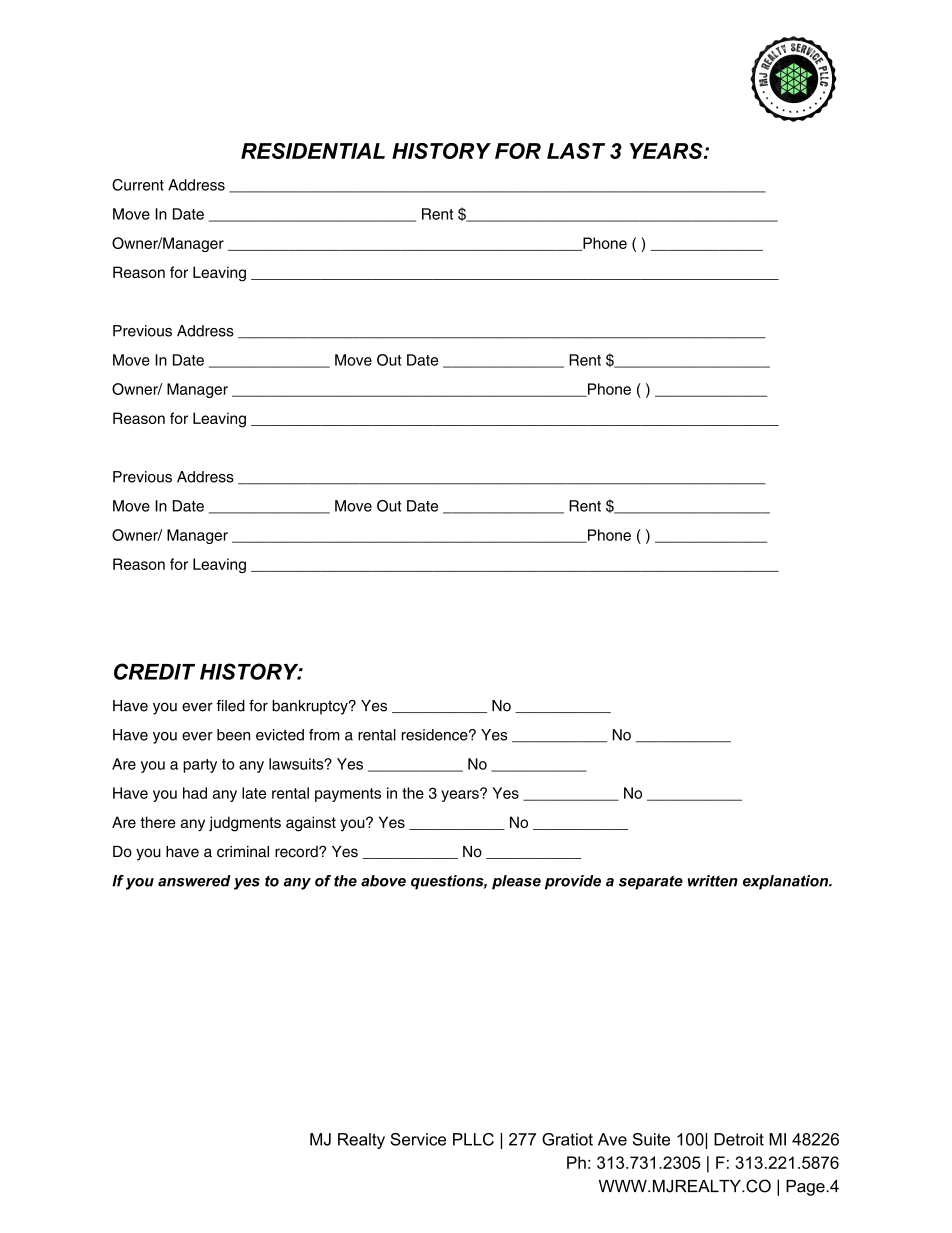 The width and height of the document is (952, 1233). I want to click on LAST, so click(576, 151).
